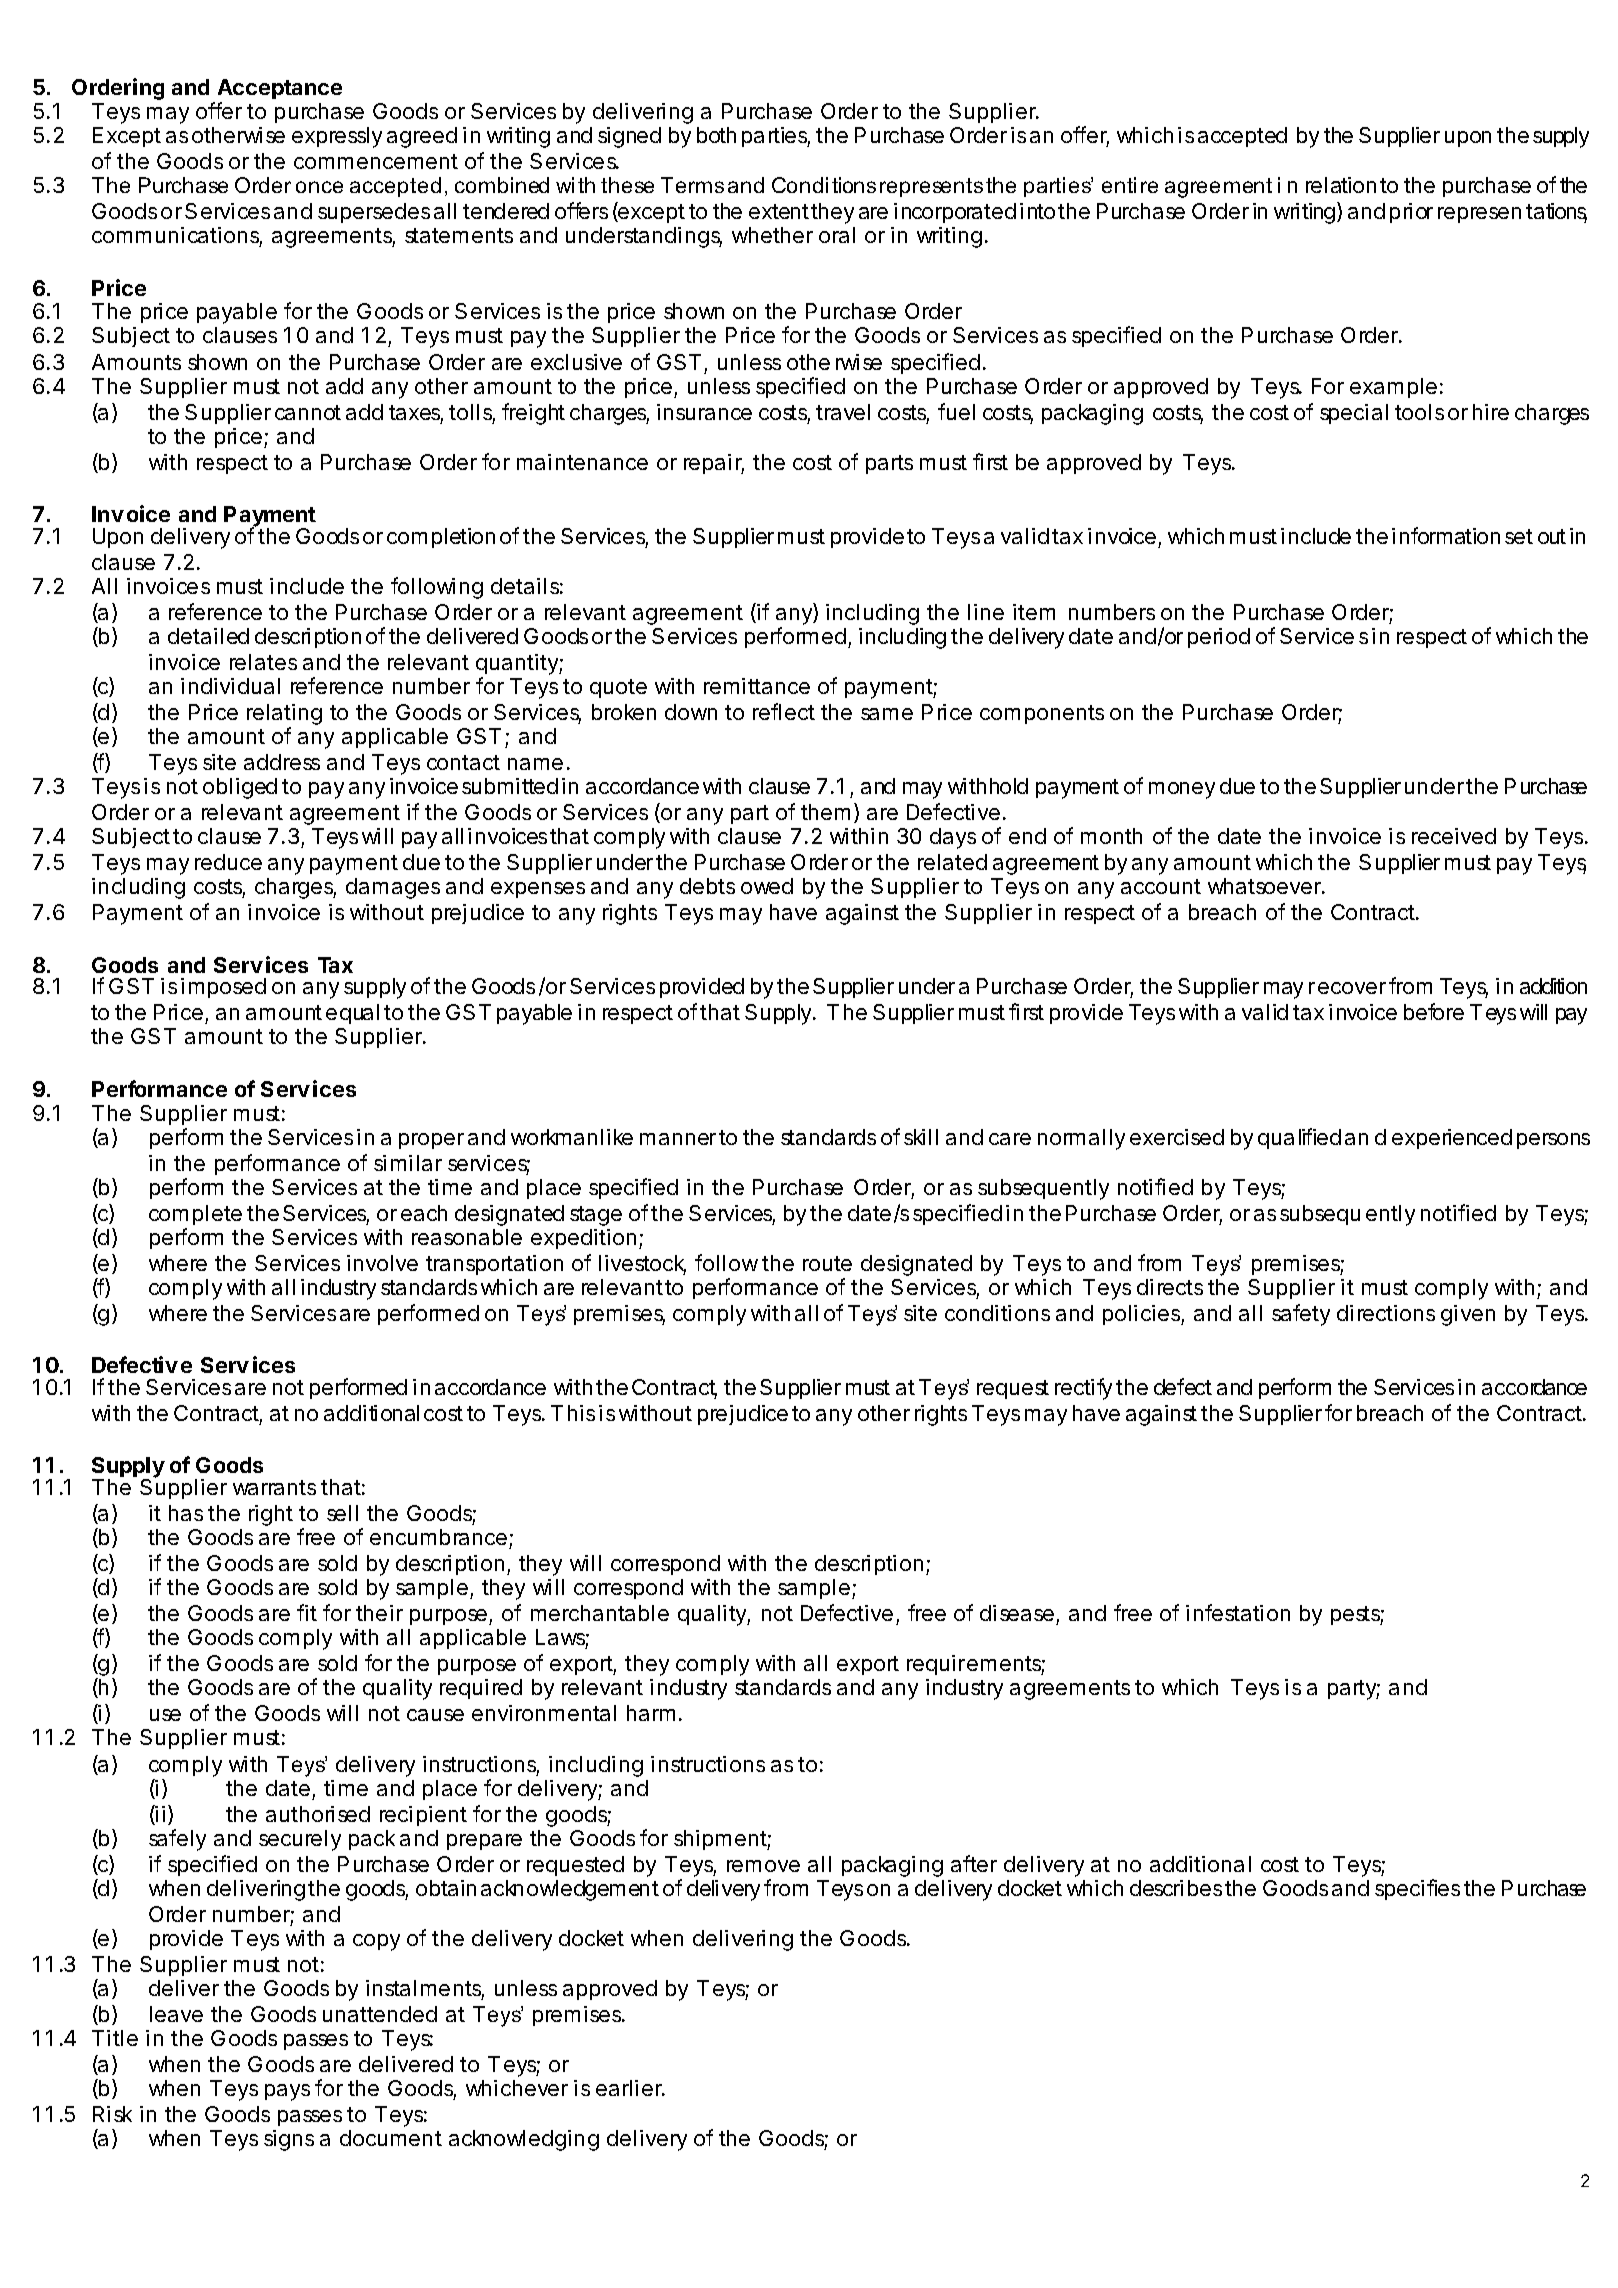  What do you see at coordinates (287, 2092) in the screenshot?
I see `pays` at bounding box center [287, 2092].
